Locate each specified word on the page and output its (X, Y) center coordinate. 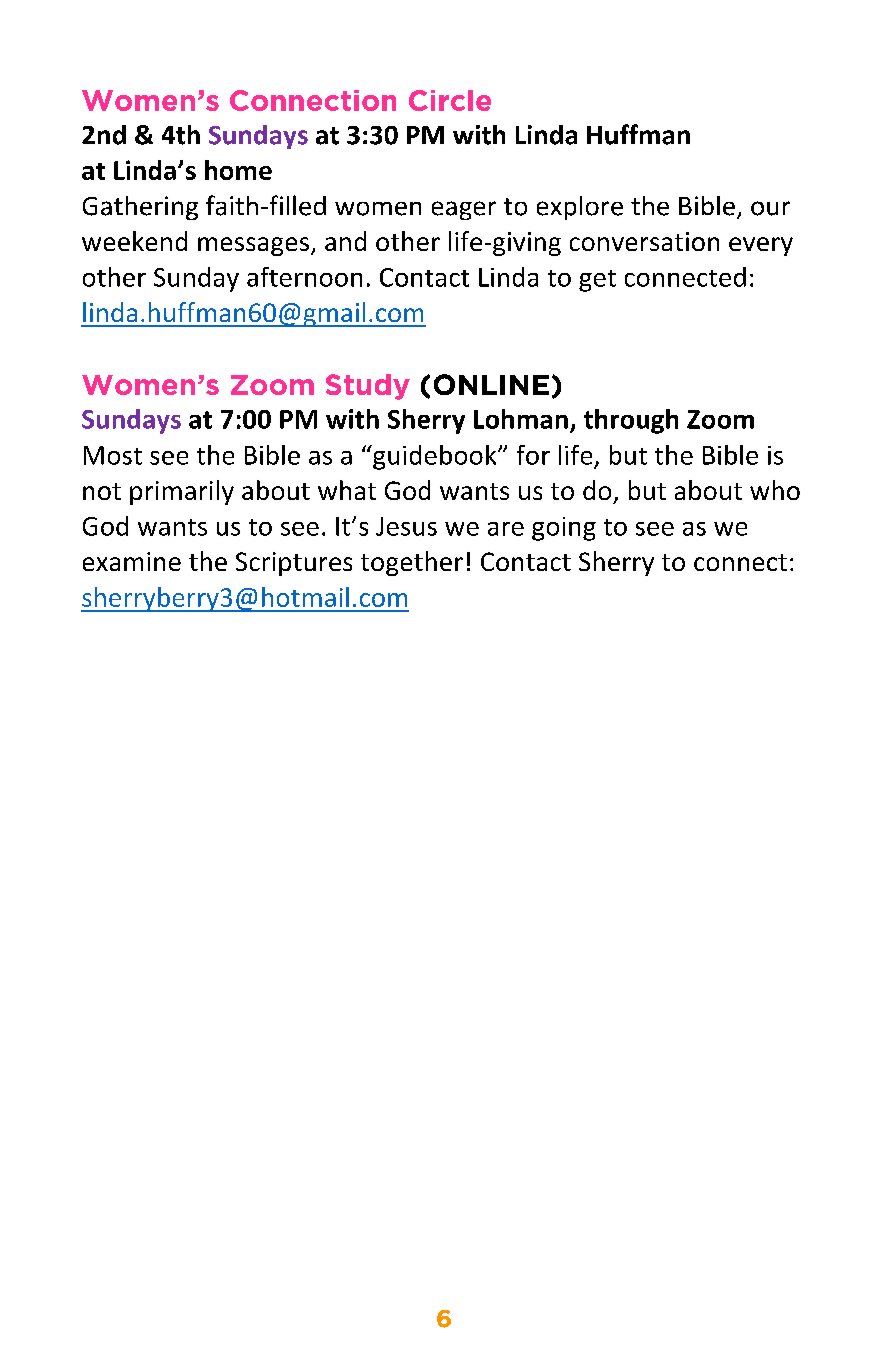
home (238, 170)
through (631, 421)
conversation (644, 241)
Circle (450, 100)
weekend (134, 241)
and (345, 241)
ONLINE (491, 384)
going (564, 529)
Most (113, 455)
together (412, 563)
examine (132, 561)
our (770, 208)
